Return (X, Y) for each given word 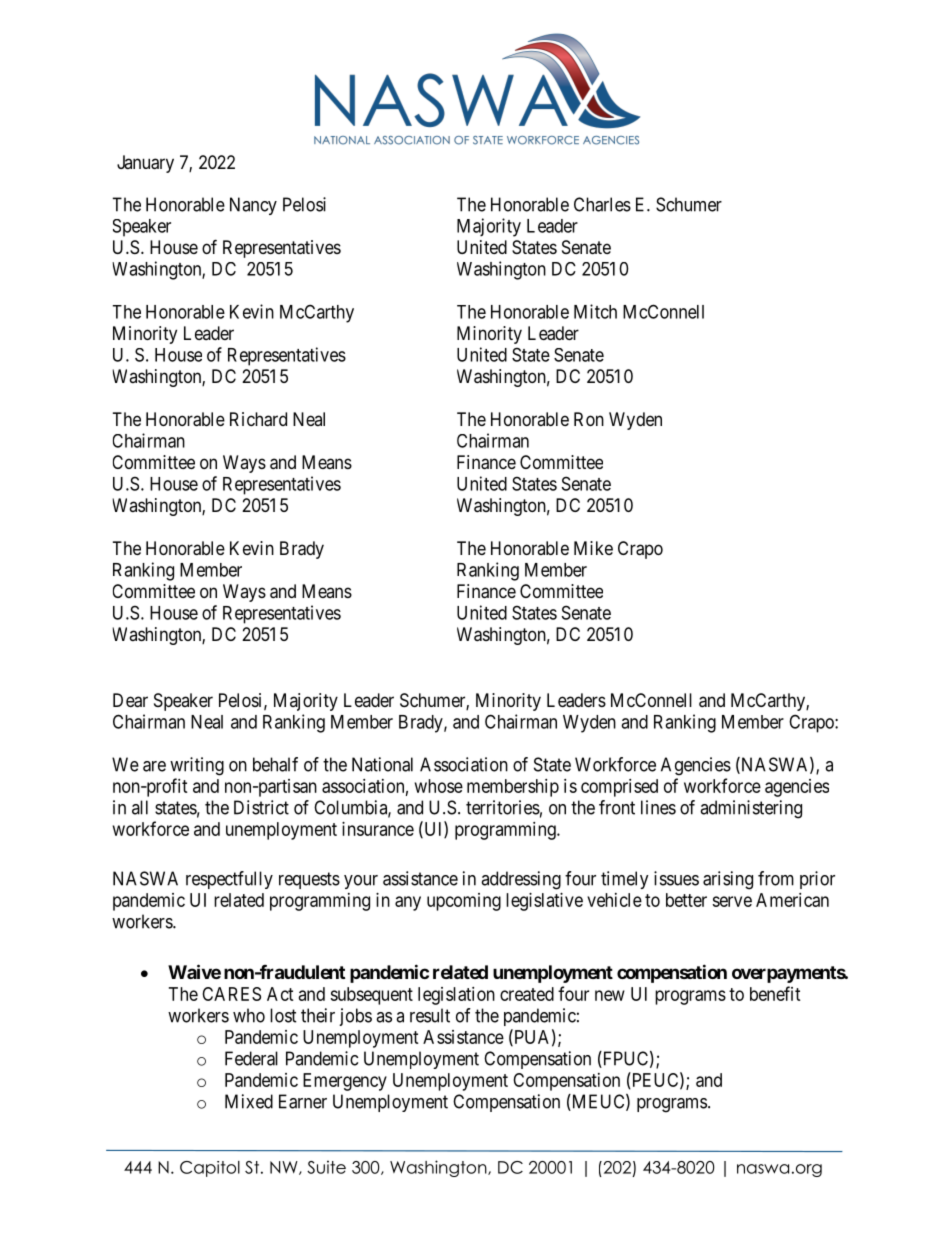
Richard (258, 419)
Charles (602, 204)
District (261, 807)
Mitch (595, 311)
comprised (619, 788)
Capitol (210, 1169)
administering (751, 809)
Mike (593, 548)
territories (503, 807)
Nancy (253, 206)
